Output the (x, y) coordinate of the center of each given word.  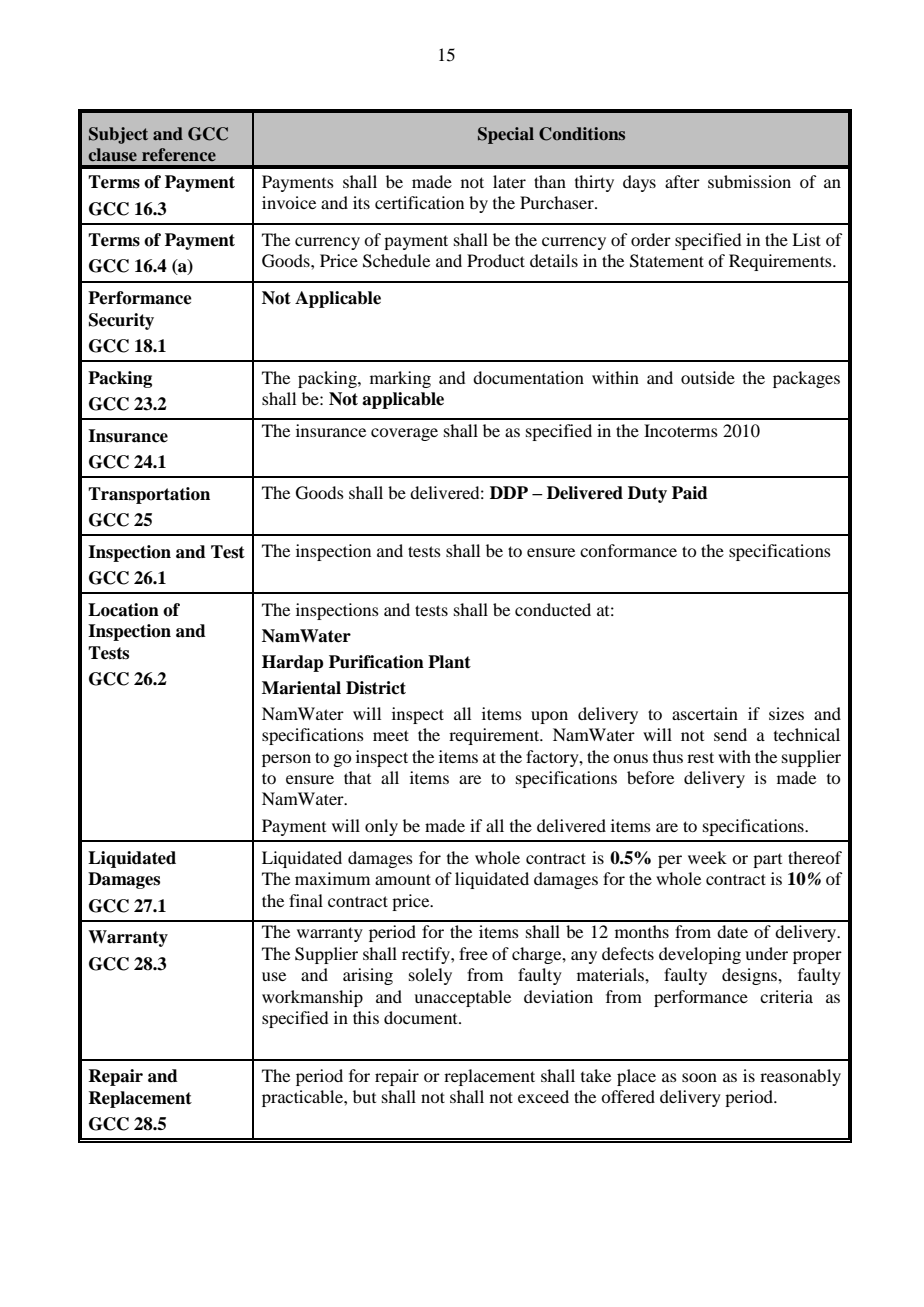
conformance (628, 550)
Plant (449, 662)
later (509, 181)
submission (749, 181)
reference (179, 154)
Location (123, 610)
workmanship (312, 998)
